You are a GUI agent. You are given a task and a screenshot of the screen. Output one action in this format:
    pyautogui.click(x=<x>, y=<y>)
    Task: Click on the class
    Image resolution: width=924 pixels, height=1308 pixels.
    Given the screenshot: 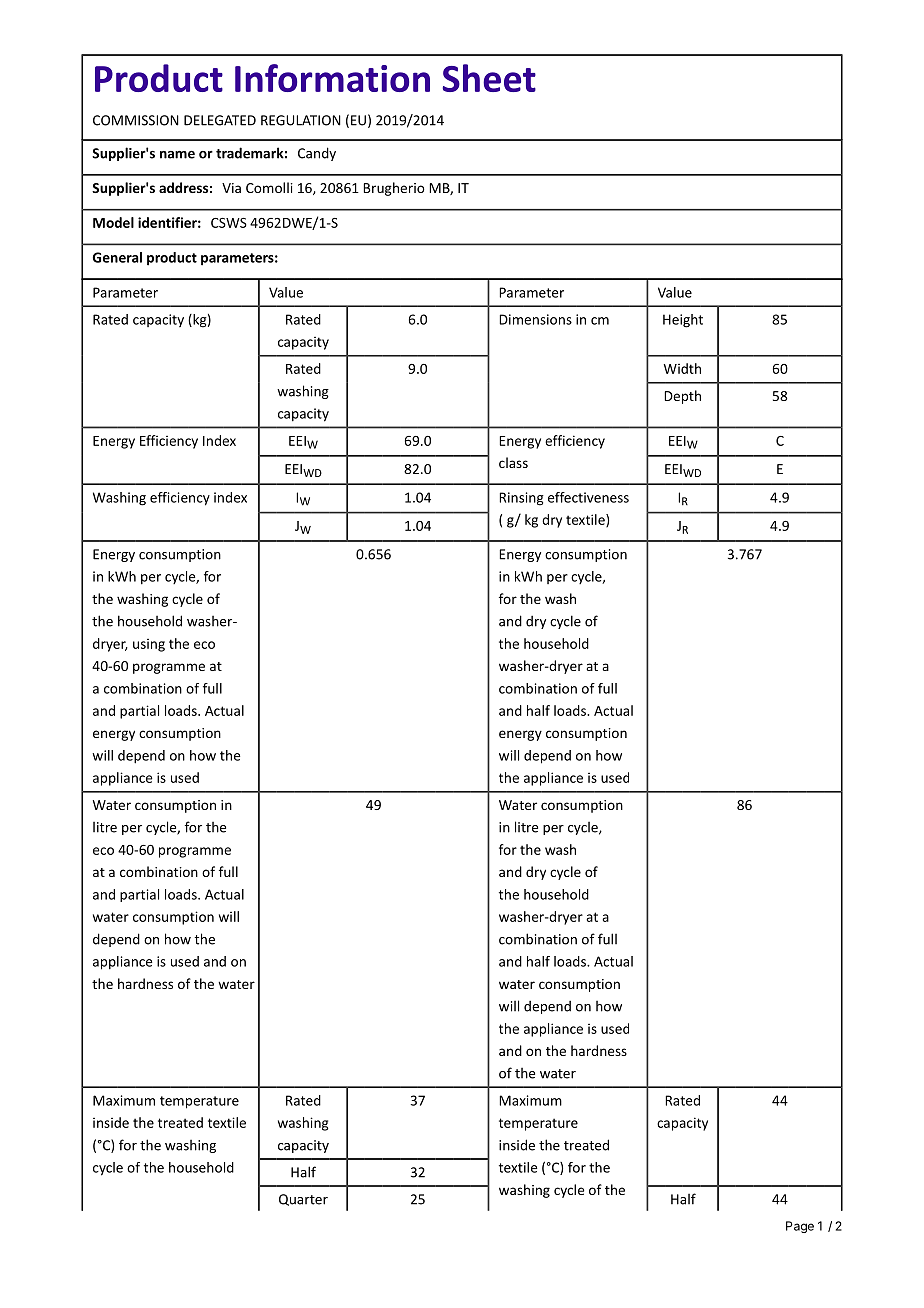 What is the action you would take?
    pyautogui.click(x=513, y=462)
